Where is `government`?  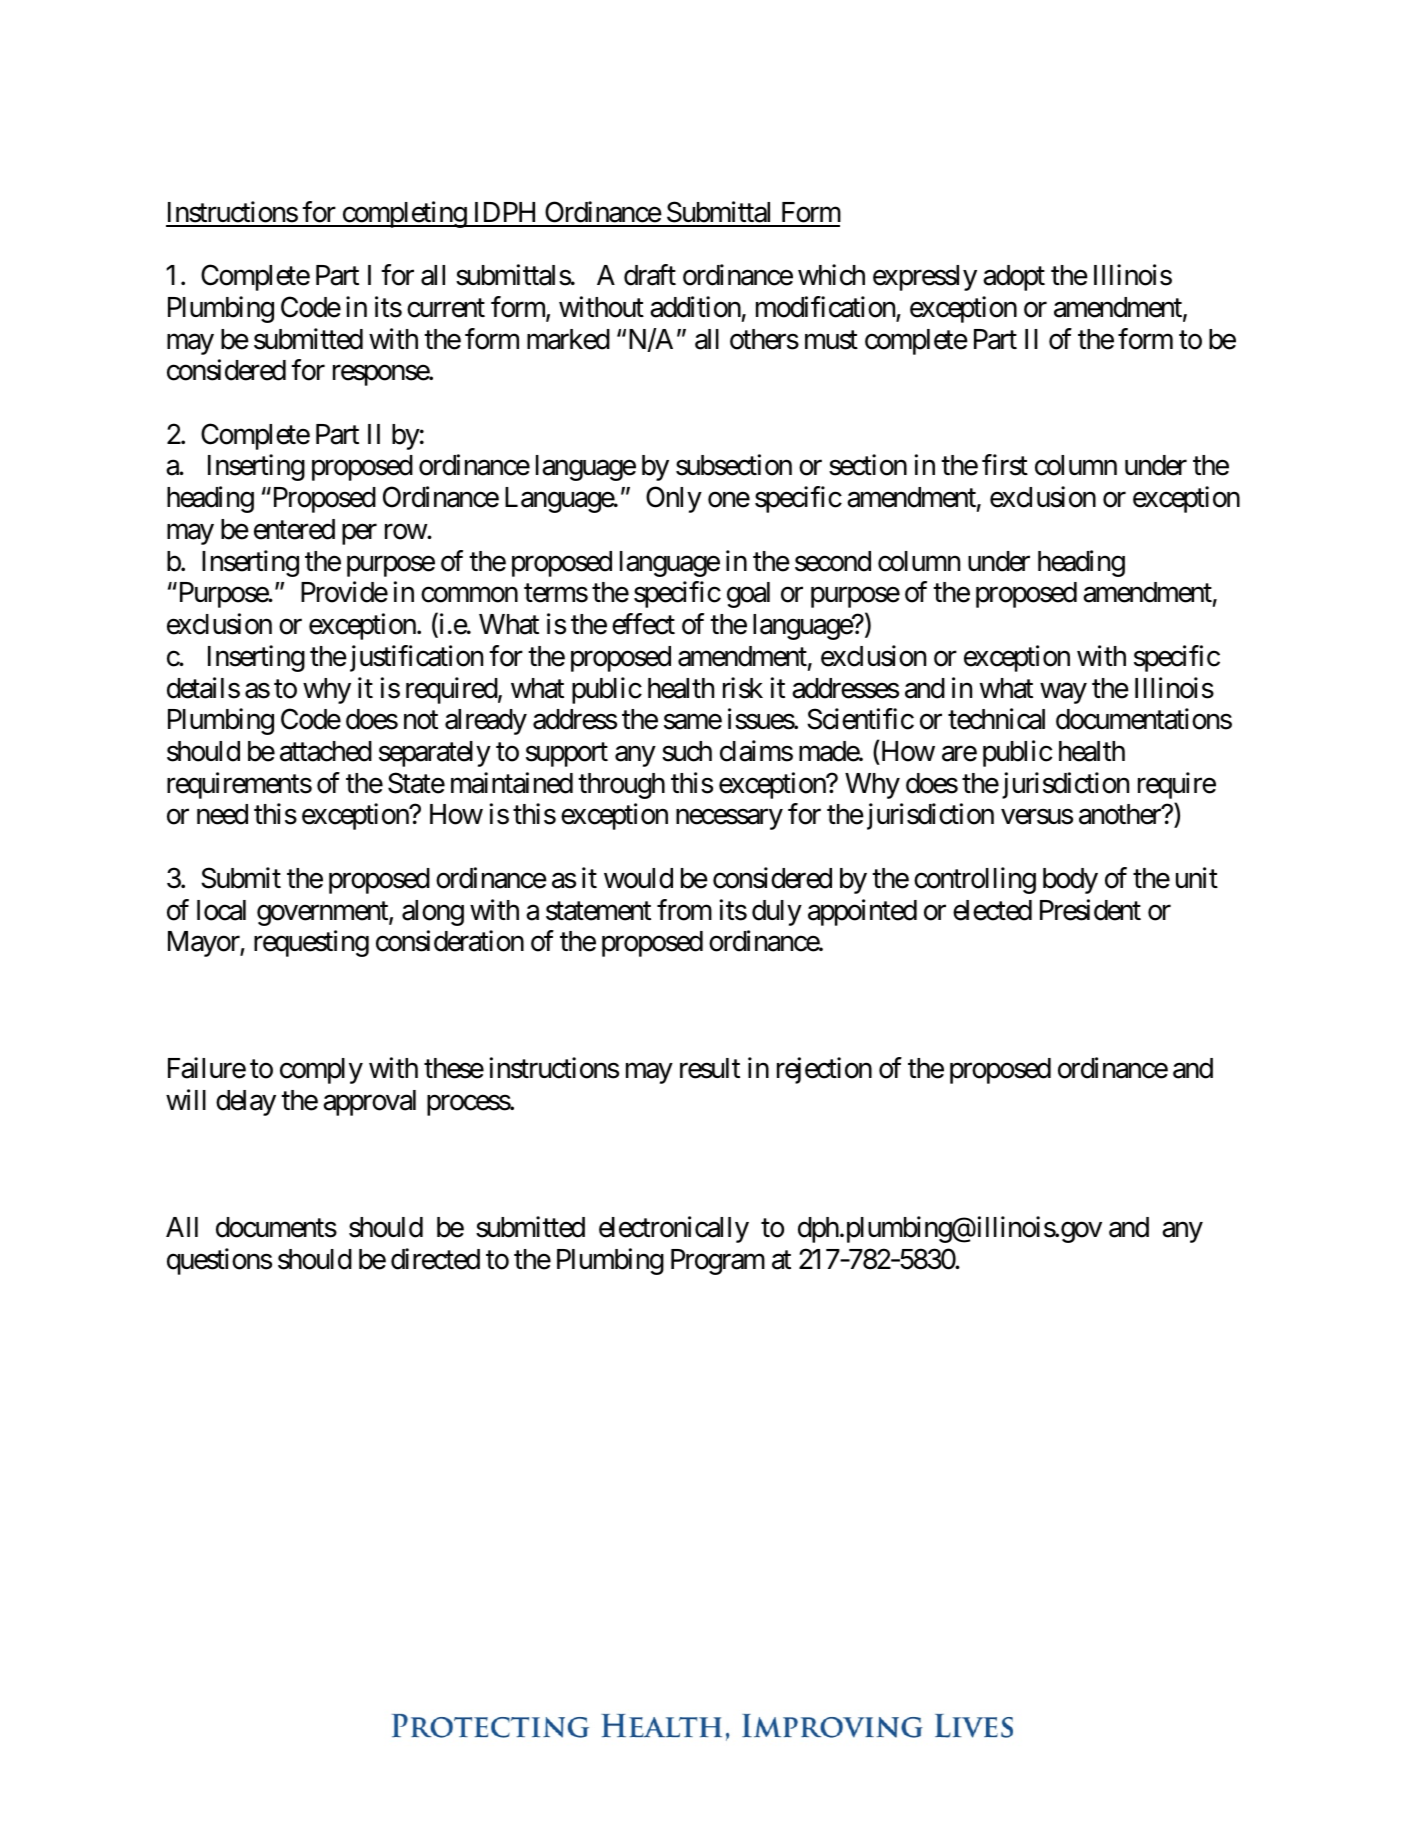
government is located at coordinates (323, 914).
